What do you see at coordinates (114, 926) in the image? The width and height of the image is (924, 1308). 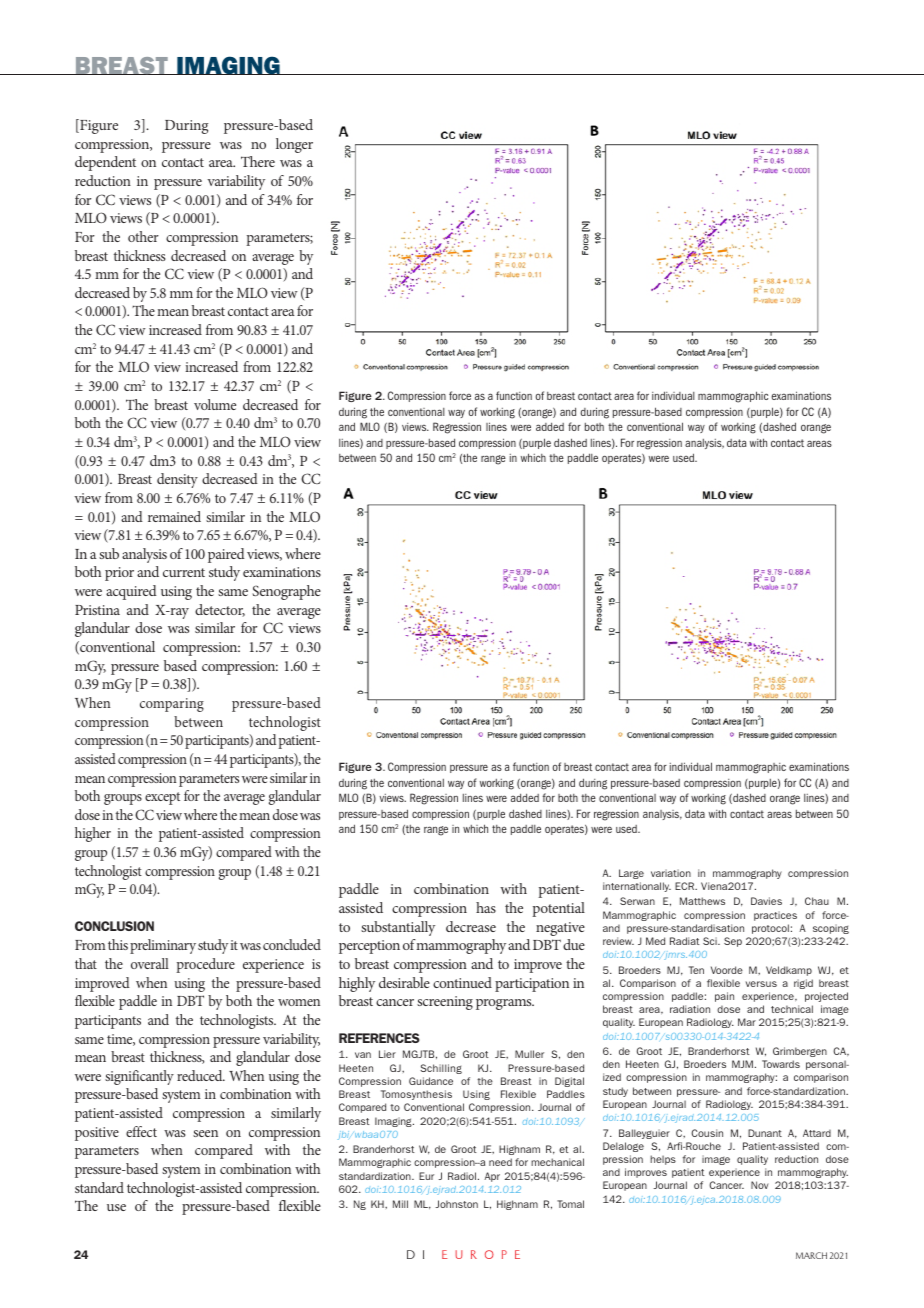 I see `CONCLUSION` at bounding box center [114, 926].
